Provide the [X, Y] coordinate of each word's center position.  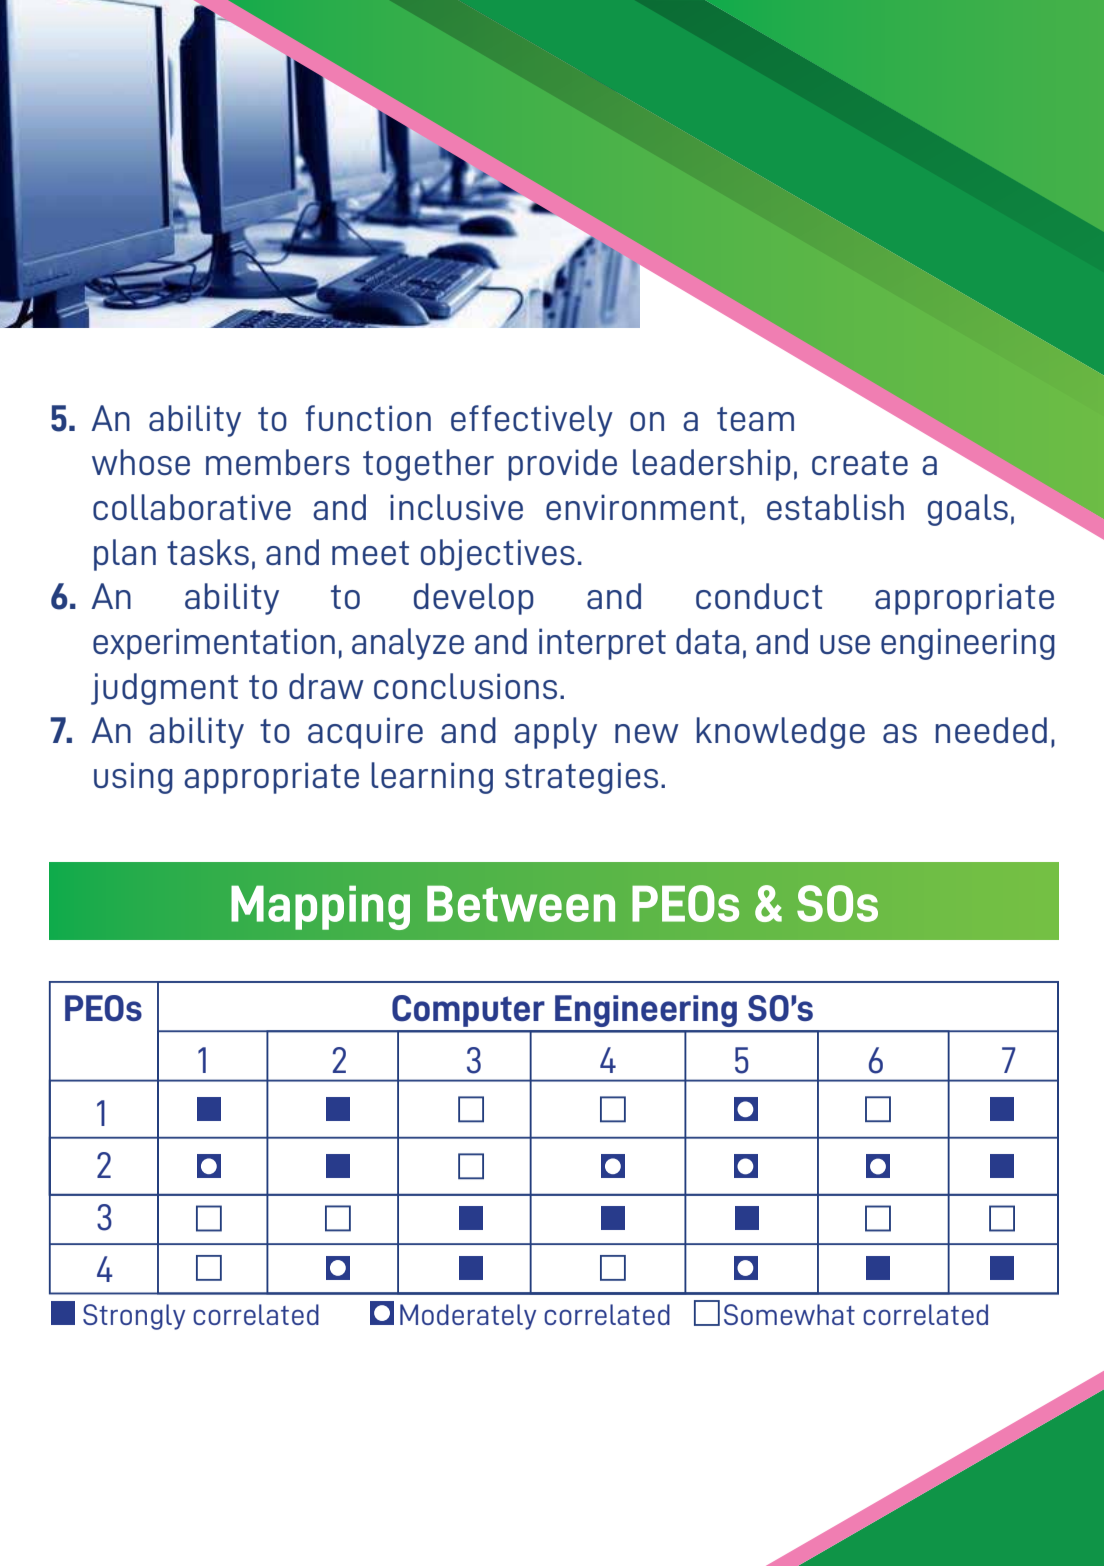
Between [521, 904]
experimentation [214, 644]
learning [432, 778]
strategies [581, 778]
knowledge [781, 733]
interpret [602, 644]
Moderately [468, 1317]
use [845, 644]
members [278, 462]
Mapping [320, 907]
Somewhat [789, 1314]
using [133, 778]
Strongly [134, 1317]
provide [562, 465]
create [860, 463]
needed [991, 730]
